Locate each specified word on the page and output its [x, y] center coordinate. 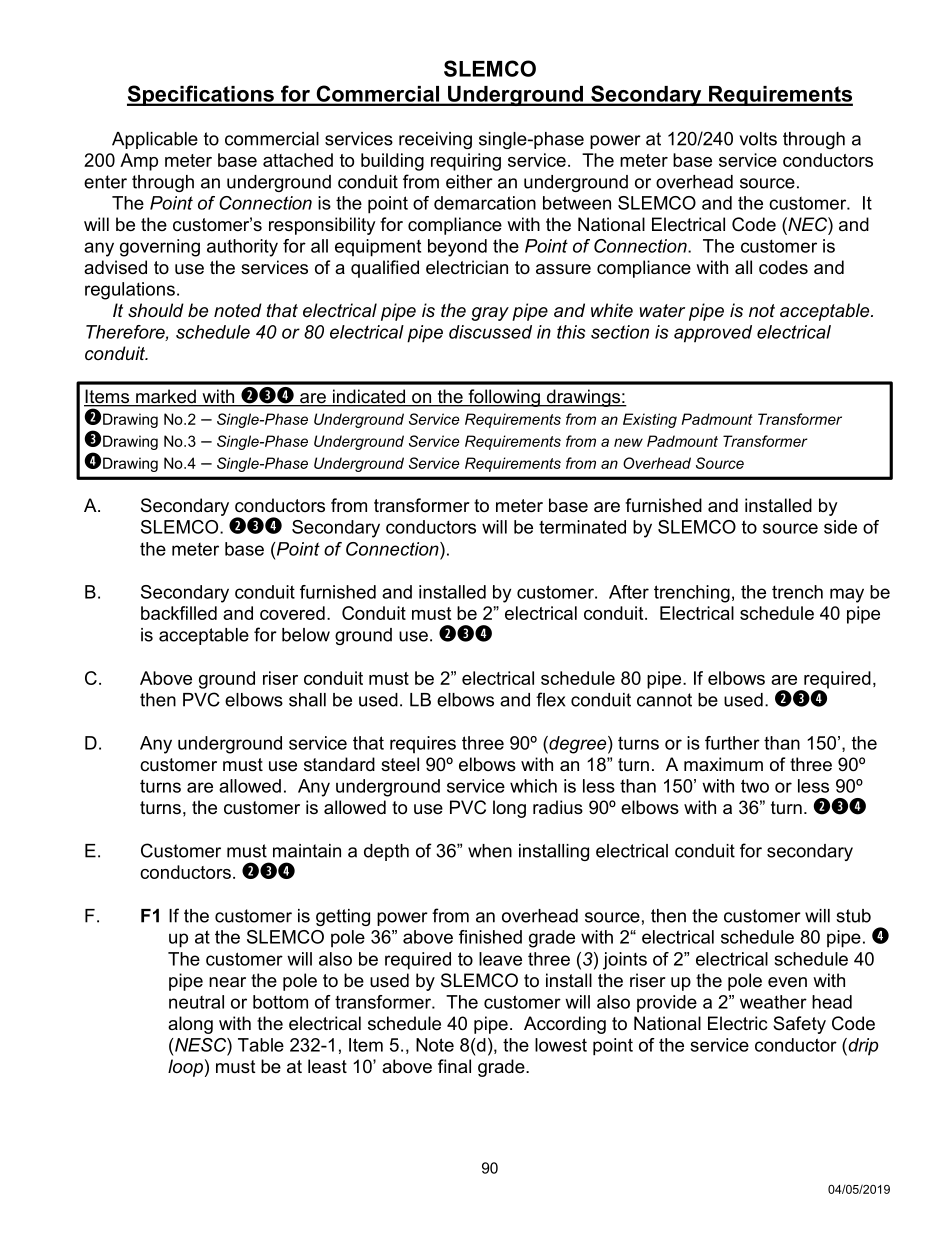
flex [551, 699]
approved [713, 334]
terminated [582, 527]
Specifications [201, 95]
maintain [307, 851]
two [755, 786]
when [490, 851]
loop [185, 1068]
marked [166, 397]
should [156, 310]
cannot [664, 700]
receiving [435, 140]
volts [758, 139]
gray [490, 314]
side [840, 527]
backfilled [179, 613]
